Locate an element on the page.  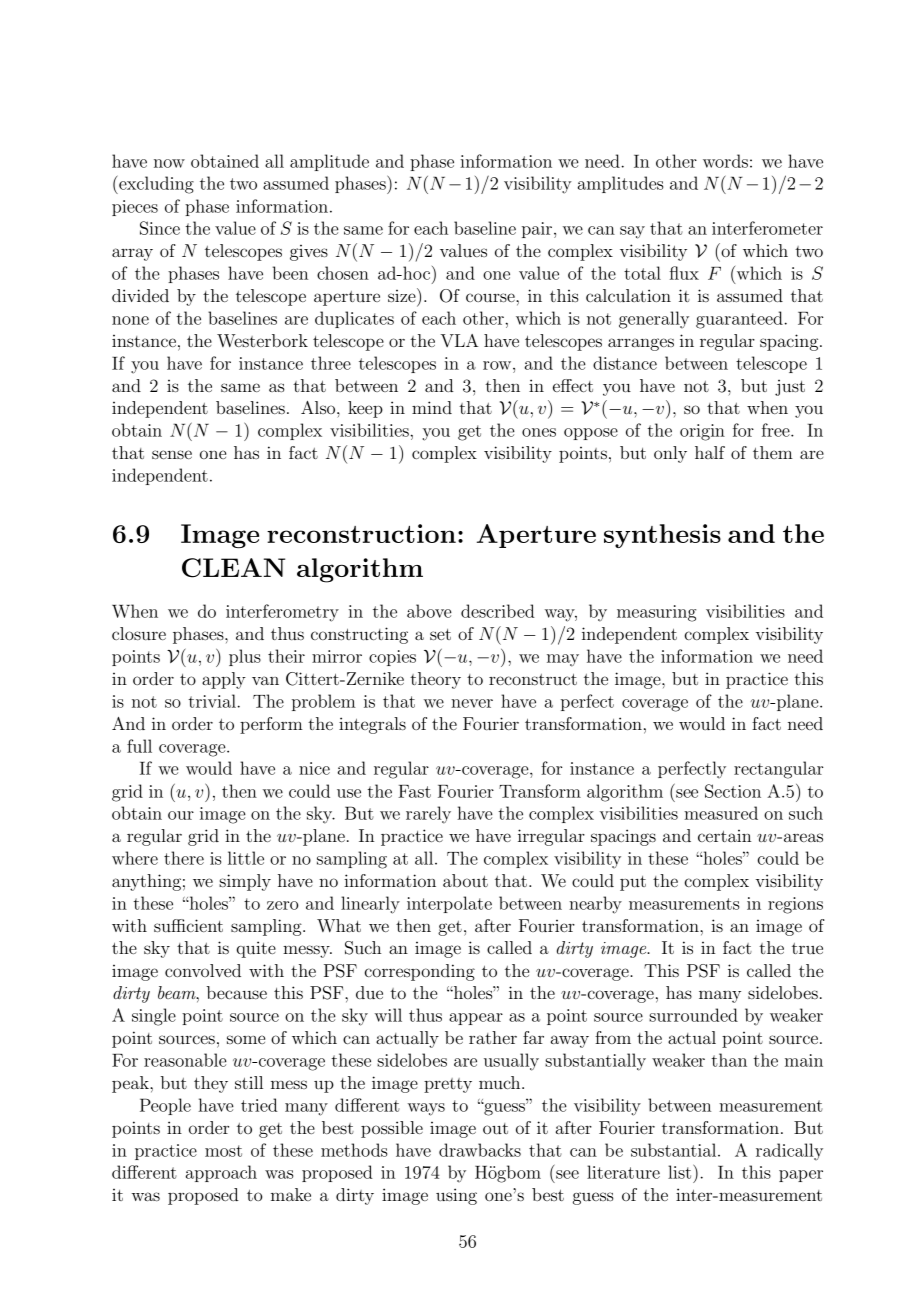
pair is located at coordinates (537, 230).
